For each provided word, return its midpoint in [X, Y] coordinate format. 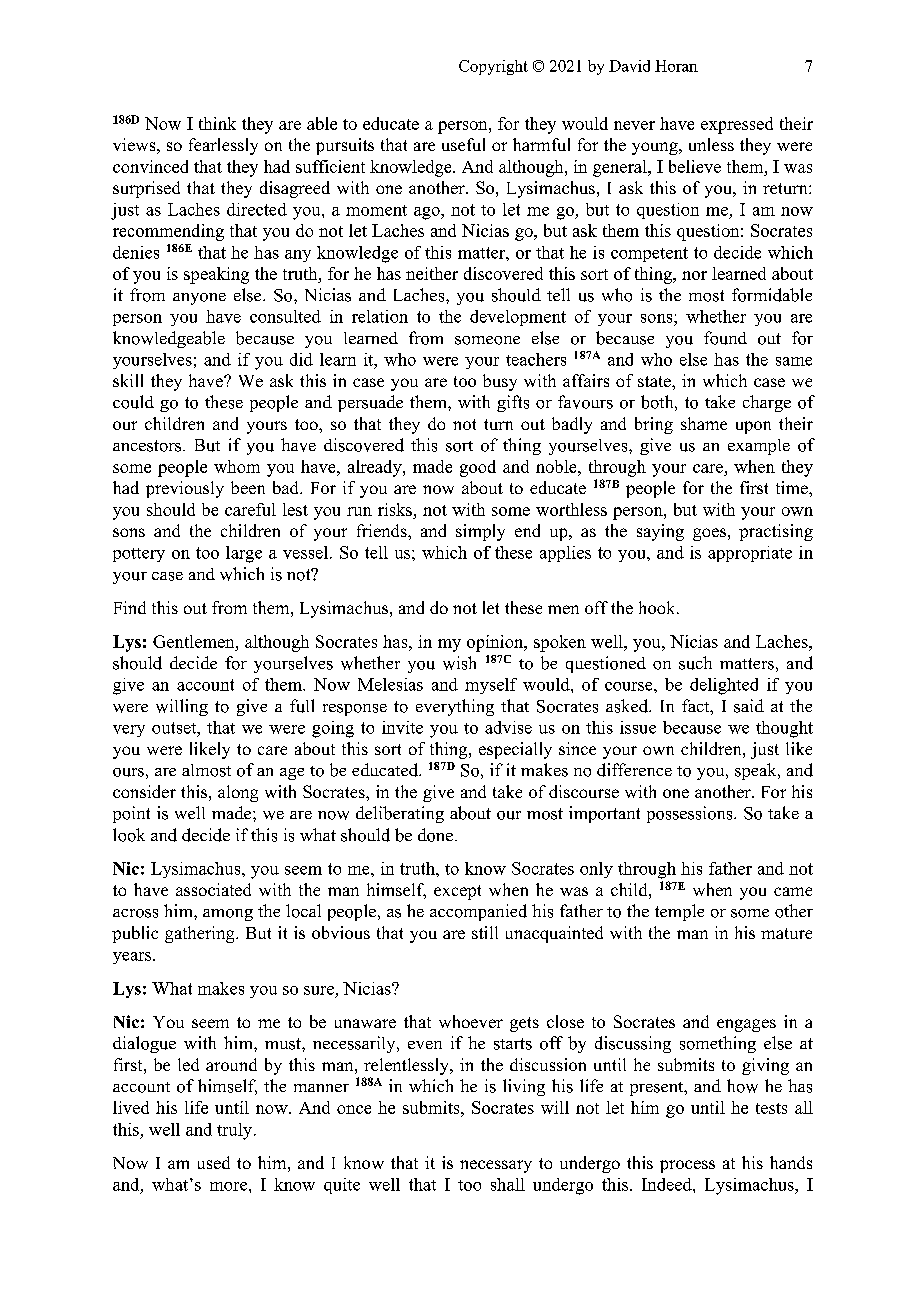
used [214, 1162]
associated [213, 889]
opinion [496, 643]
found [725, 338]
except [457, 892]
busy [500, 382]
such [695, 663]
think [217, 123]
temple [679, 912]
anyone [199, 299]
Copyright [493, 67]
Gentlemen [195, 641]
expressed [737, 125]
